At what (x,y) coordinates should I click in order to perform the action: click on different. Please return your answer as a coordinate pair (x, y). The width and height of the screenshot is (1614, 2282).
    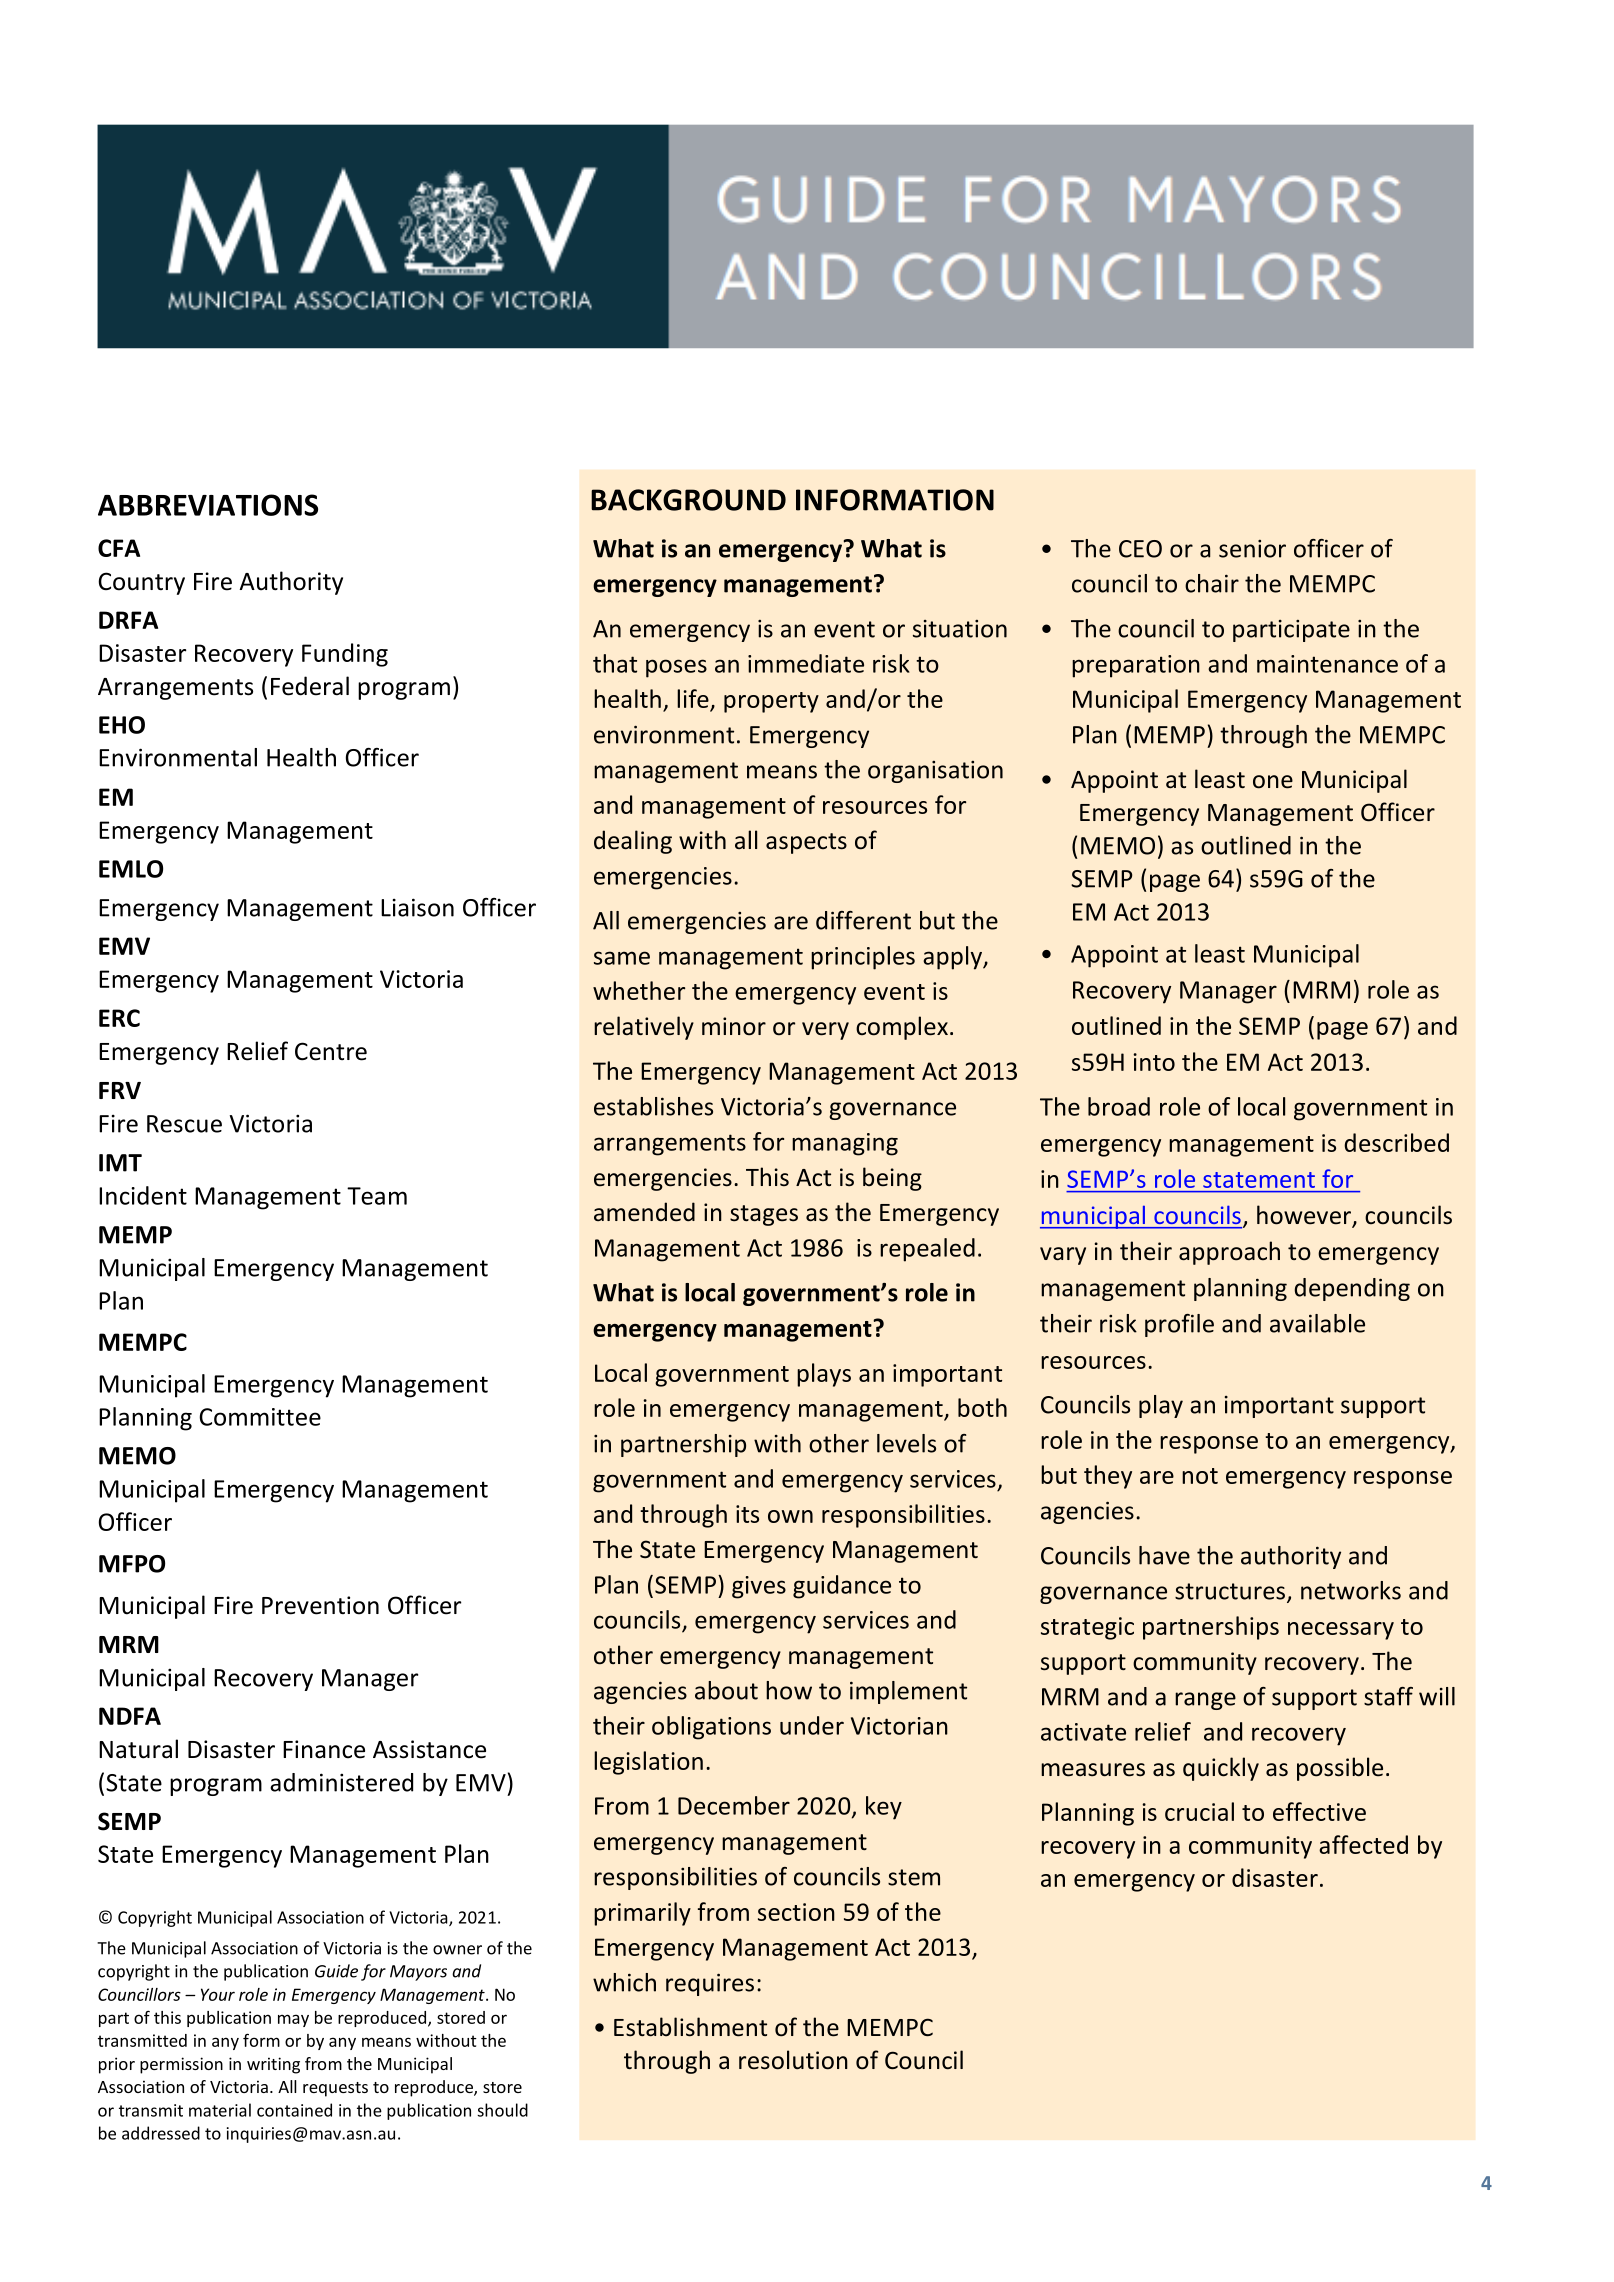
    Looking at the image, I should click on (863, 920).
